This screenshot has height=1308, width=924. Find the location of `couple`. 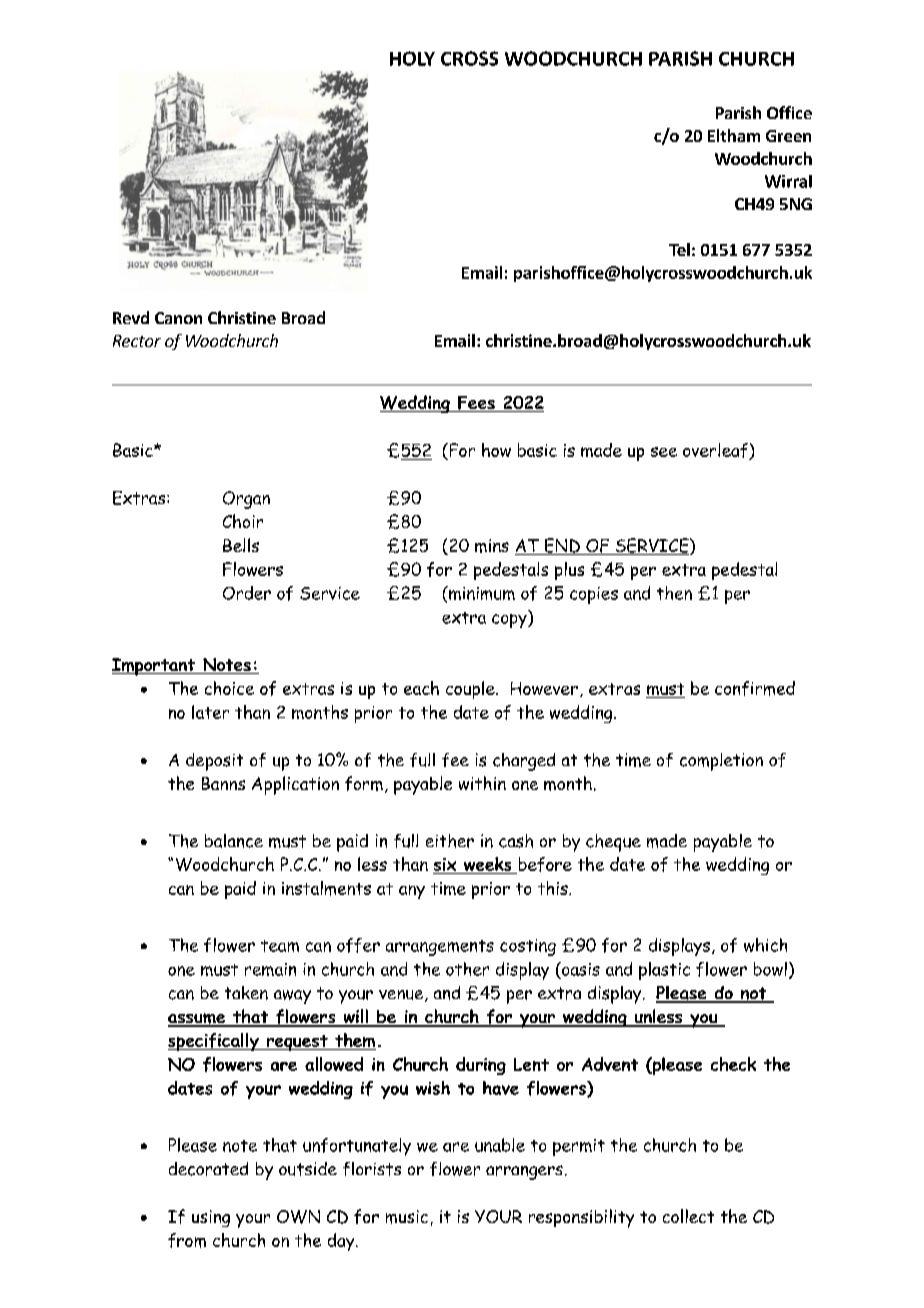

couple is located at coordinates (471, 690).
